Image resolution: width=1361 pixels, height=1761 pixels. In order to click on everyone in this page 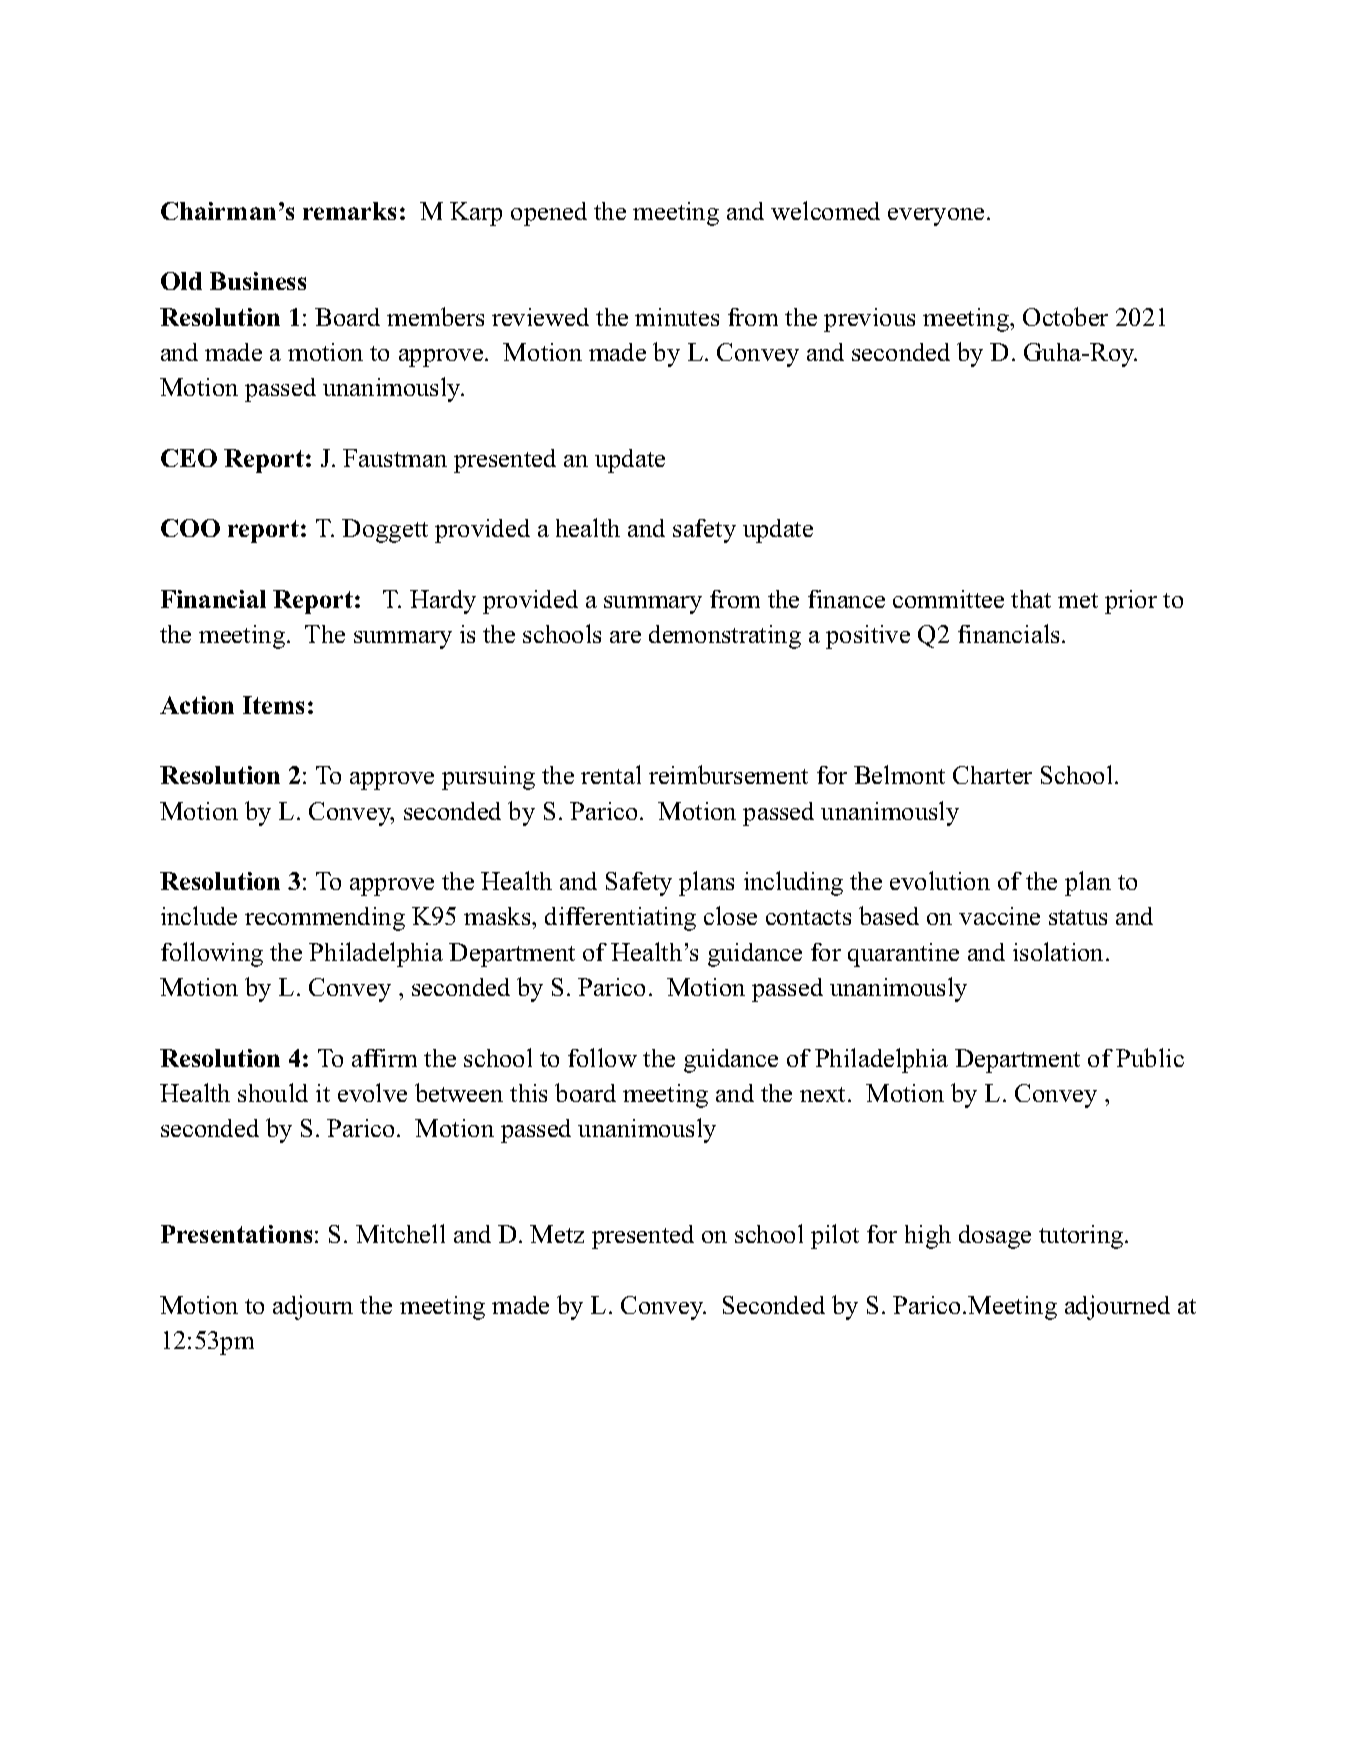, I will do `click(936, 217)`.
